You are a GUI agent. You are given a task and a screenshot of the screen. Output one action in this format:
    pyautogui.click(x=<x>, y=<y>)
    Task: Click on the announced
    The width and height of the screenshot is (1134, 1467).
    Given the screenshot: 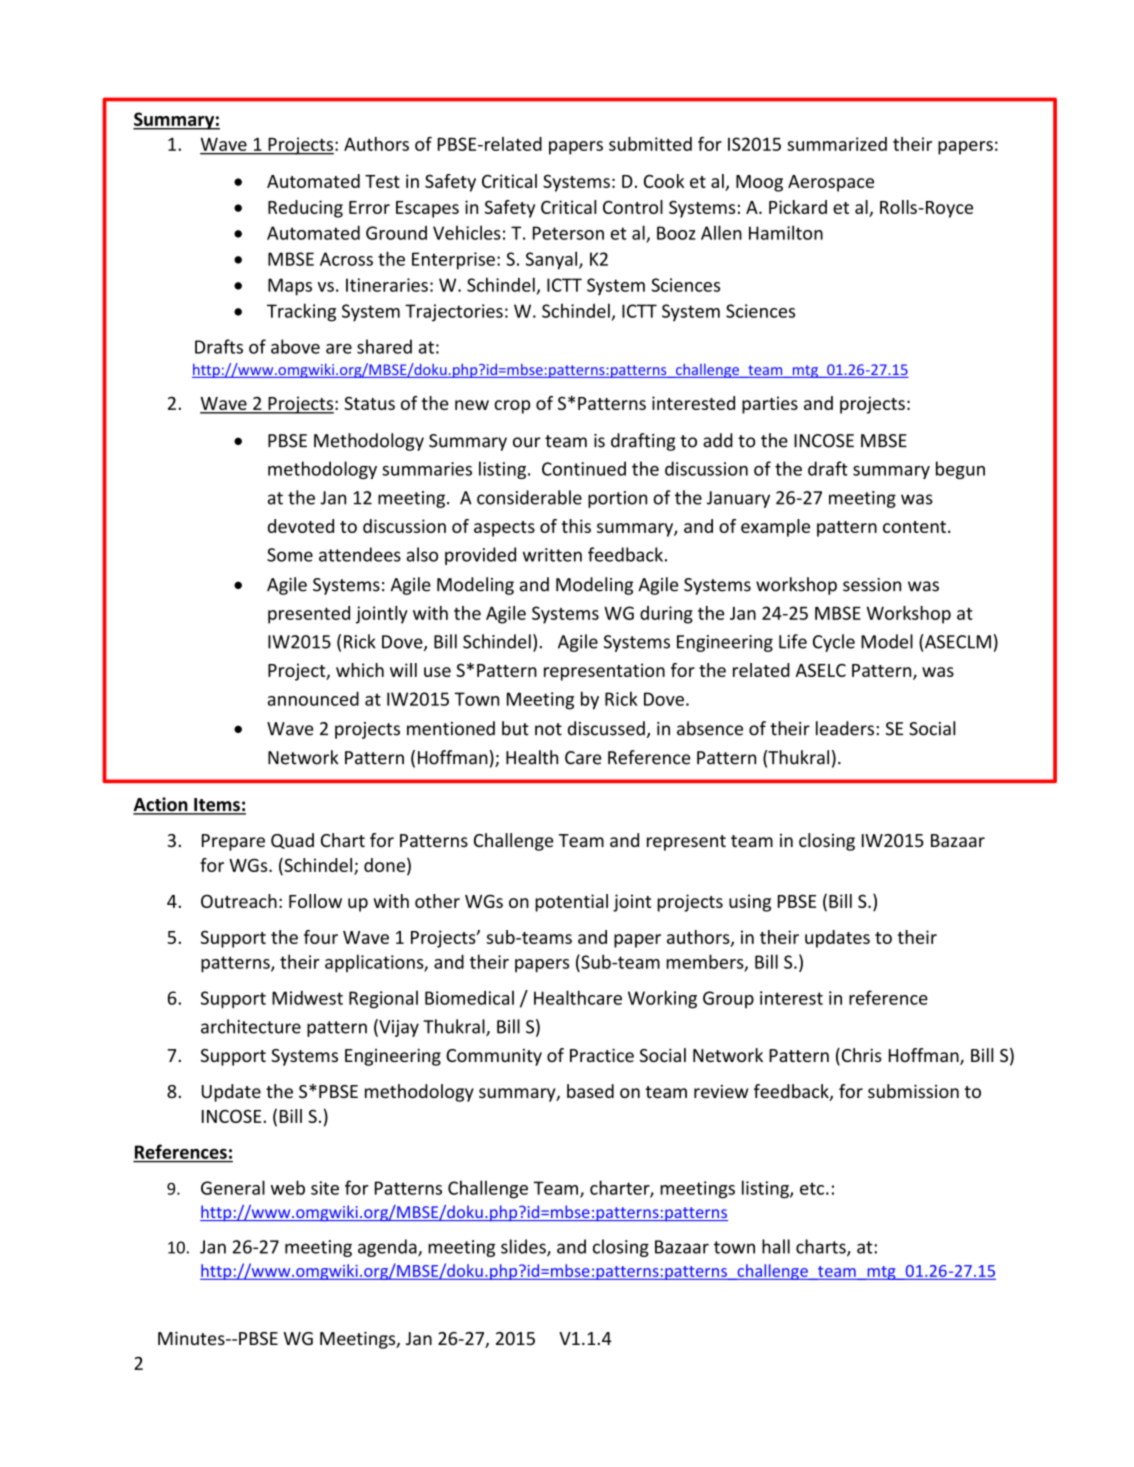 What is the action you would take?
    pyautogui.click(x=313, y=698)
